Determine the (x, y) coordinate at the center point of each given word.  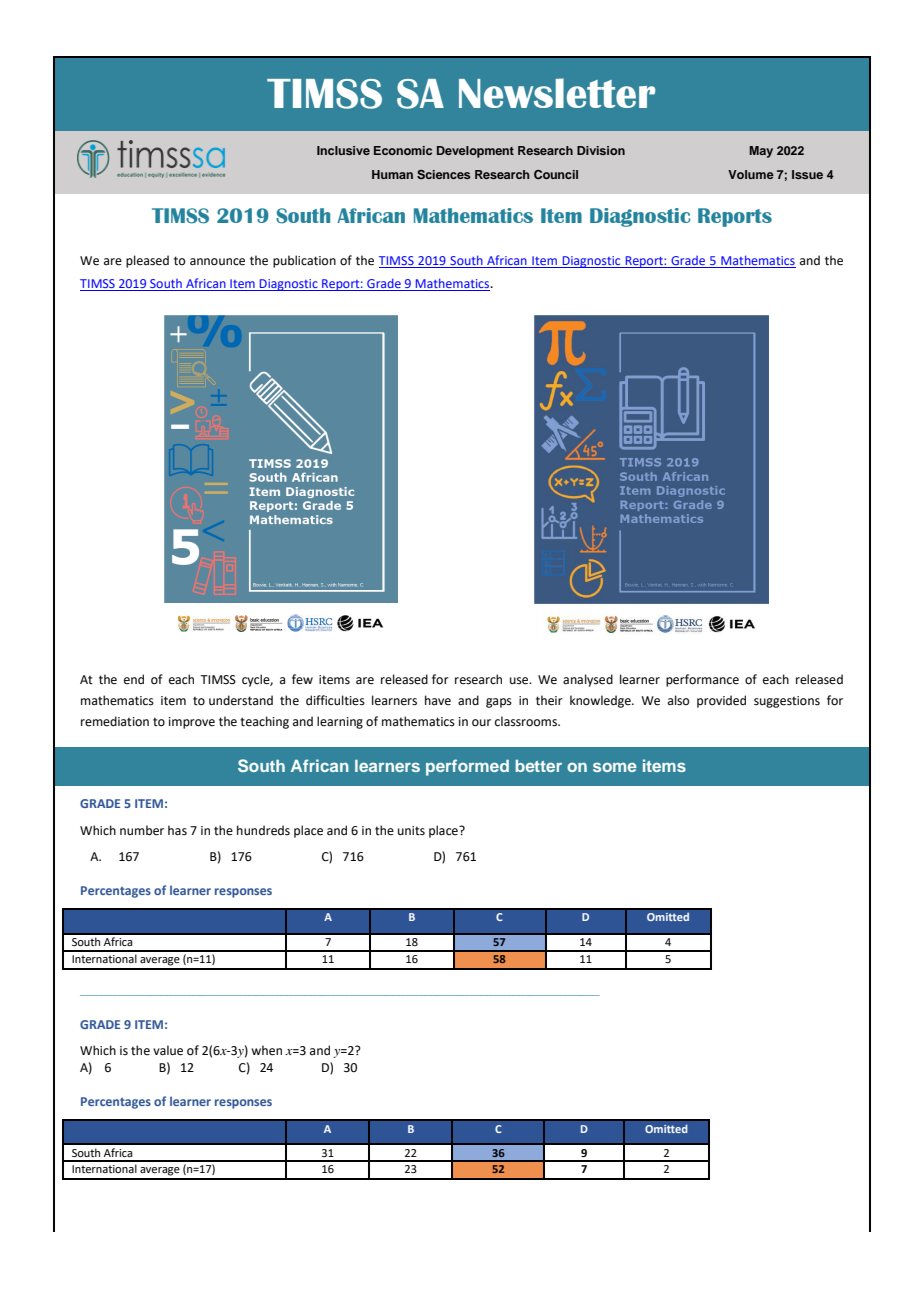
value (168, 1050)
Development (475, 152)
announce (217, 262)
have (438, 700)
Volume (751, 174)
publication (304, 261)
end (134, 679)
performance (702, 680)
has (177, 830)
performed (467, 767)
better (538, 766)
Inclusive (343, 150)
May (761, 152)
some (615, 767)
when (266, 1050)
